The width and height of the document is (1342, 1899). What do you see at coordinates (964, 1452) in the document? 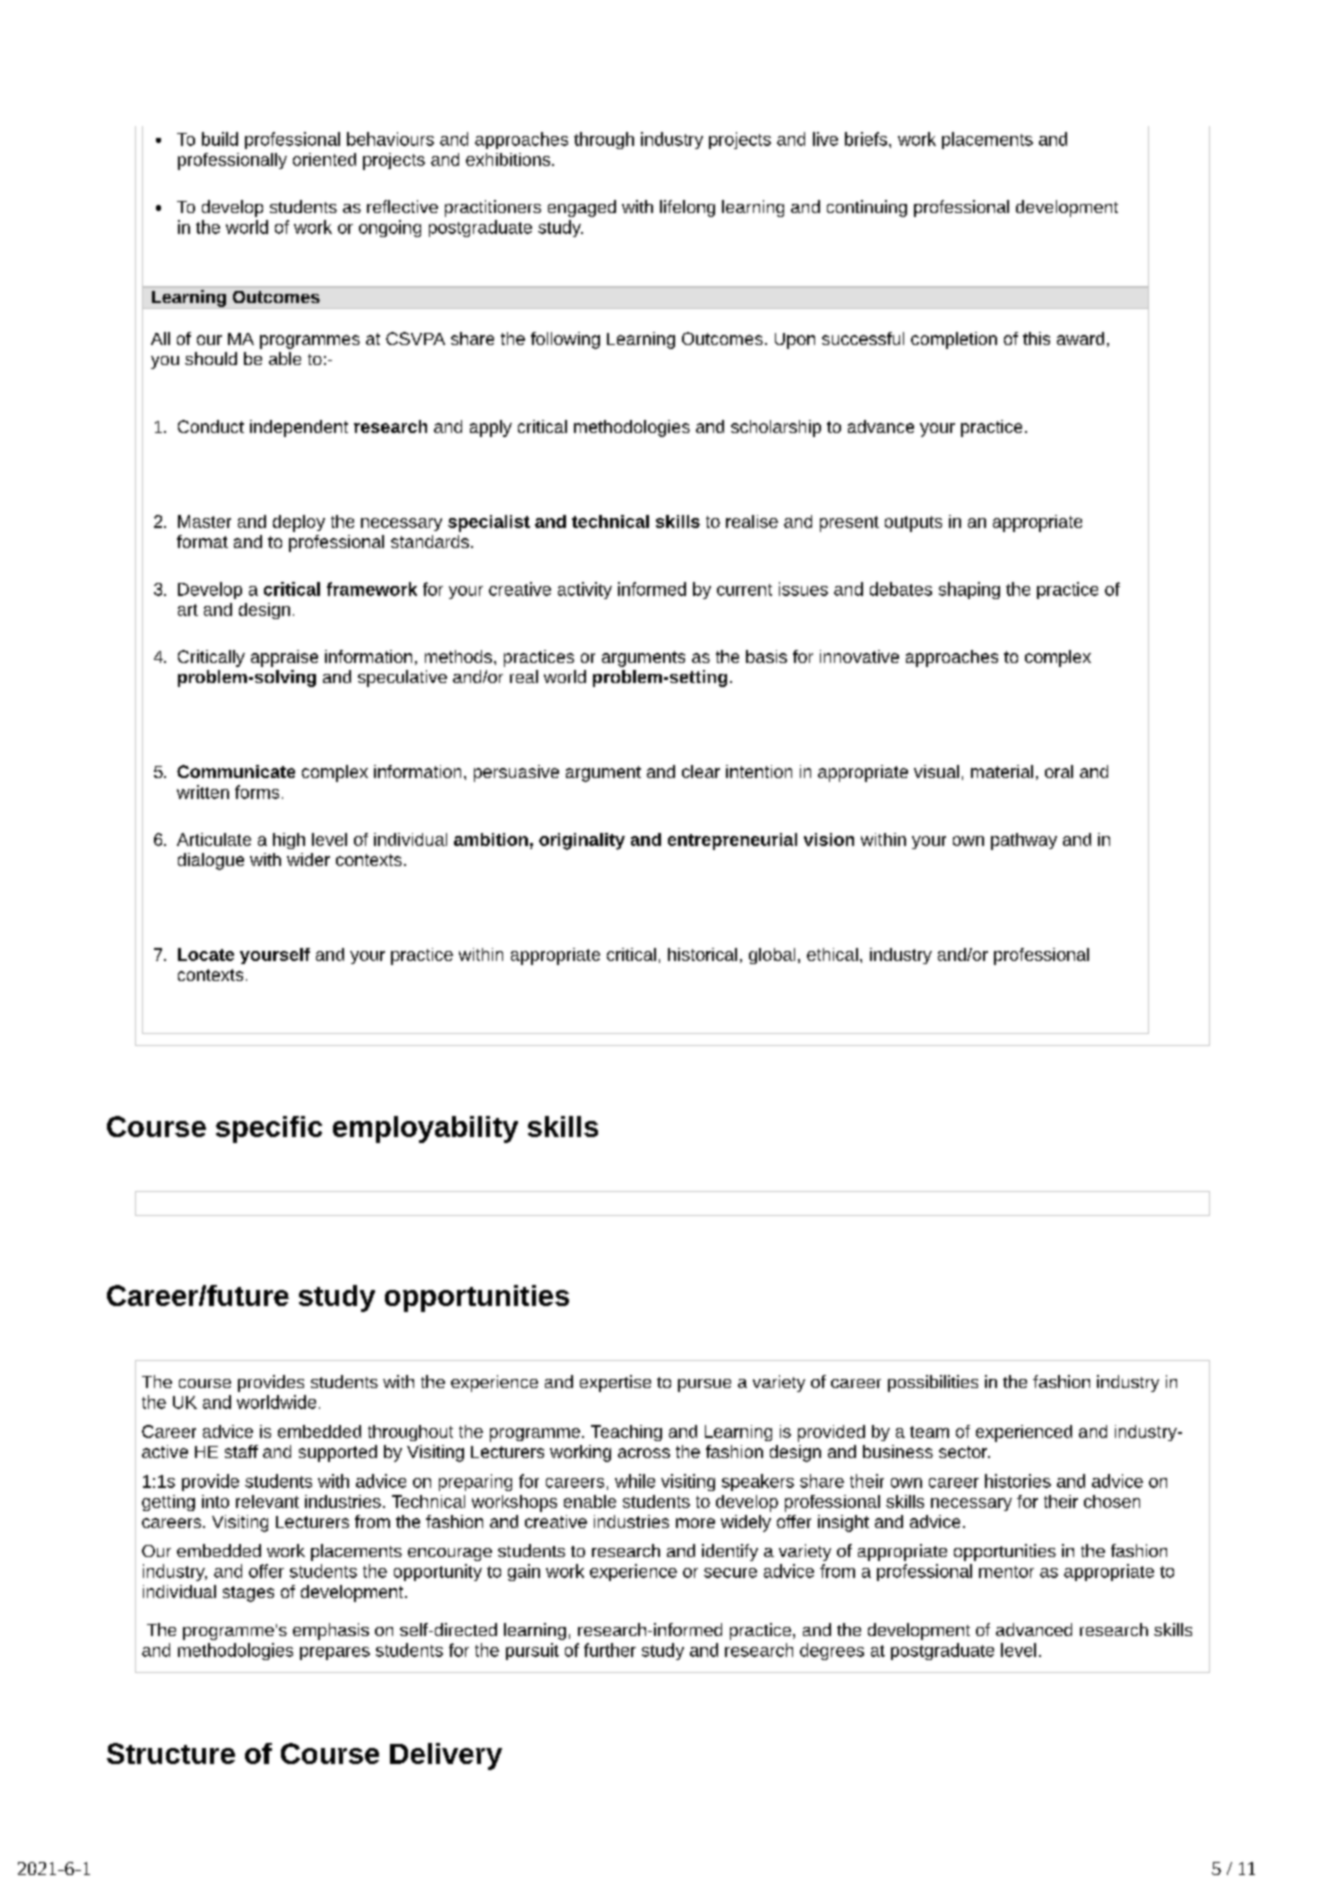
I see `sector` at bounding box center [964, 1452].
